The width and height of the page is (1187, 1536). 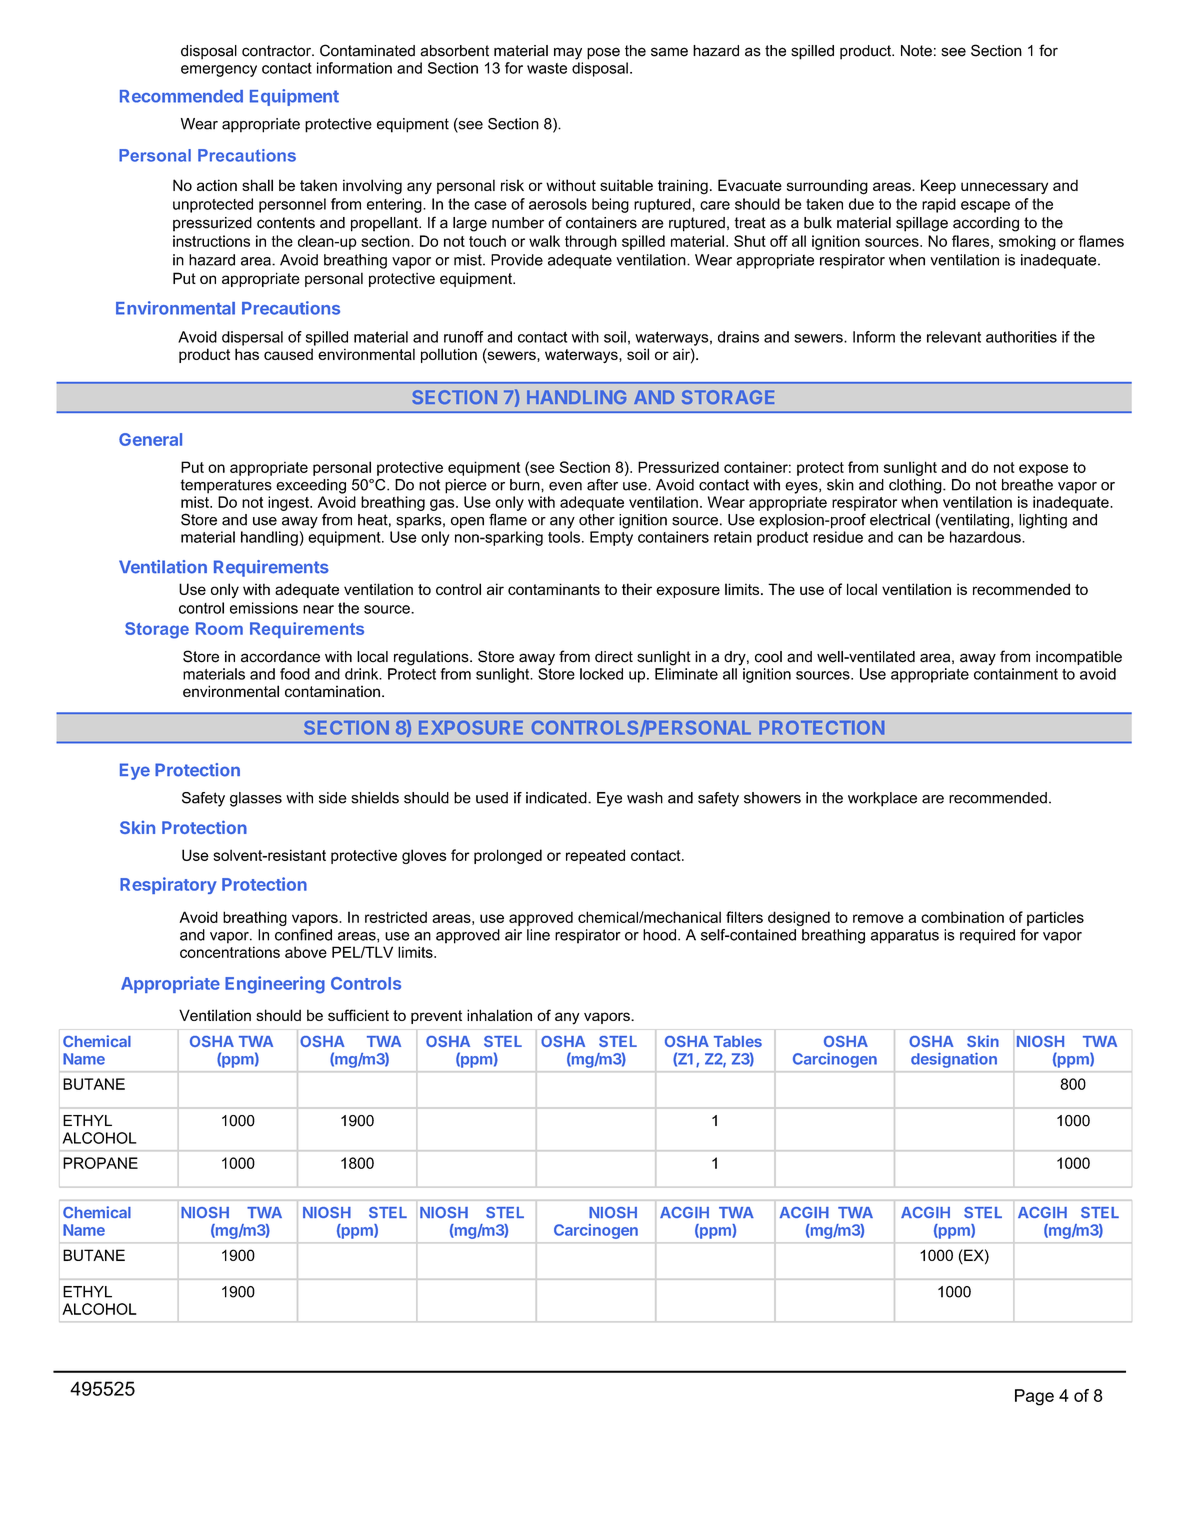 What do you see at coordinates (150, 439) in the page?
I see `General` at bounding box center [150, 439].
